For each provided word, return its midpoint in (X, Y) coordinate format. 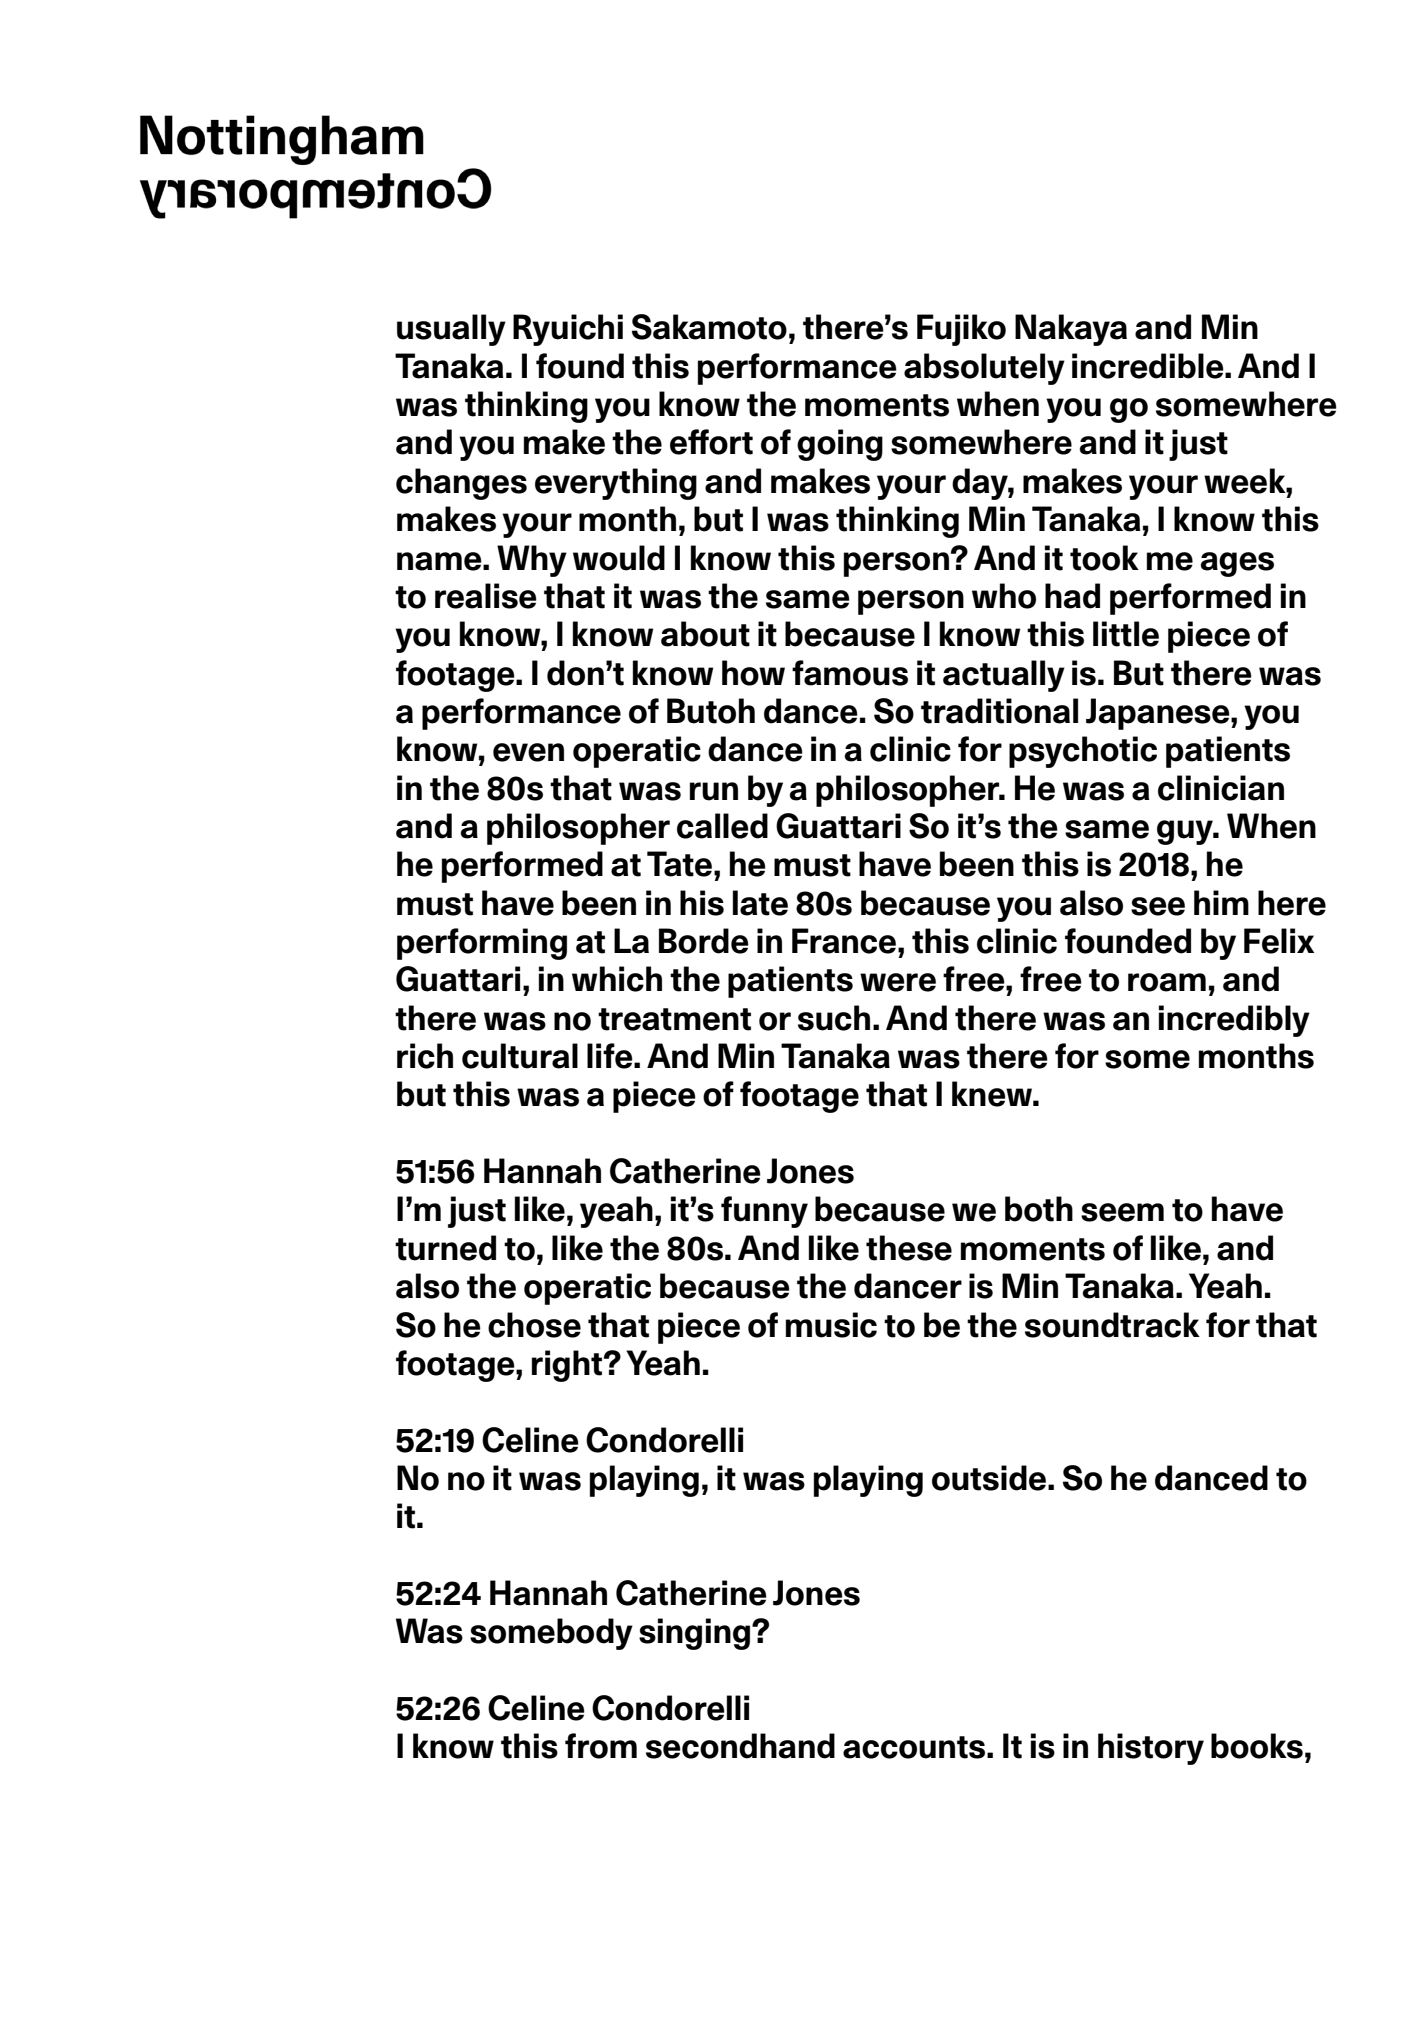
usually (451, 330)
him (1221, 902)
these (909, 1248)
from (601, 1746)
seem (1122, 1212)
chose (534, 1325)
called (722, 826)
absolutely (984, 369)
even (528, 752)
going (840, 445)
